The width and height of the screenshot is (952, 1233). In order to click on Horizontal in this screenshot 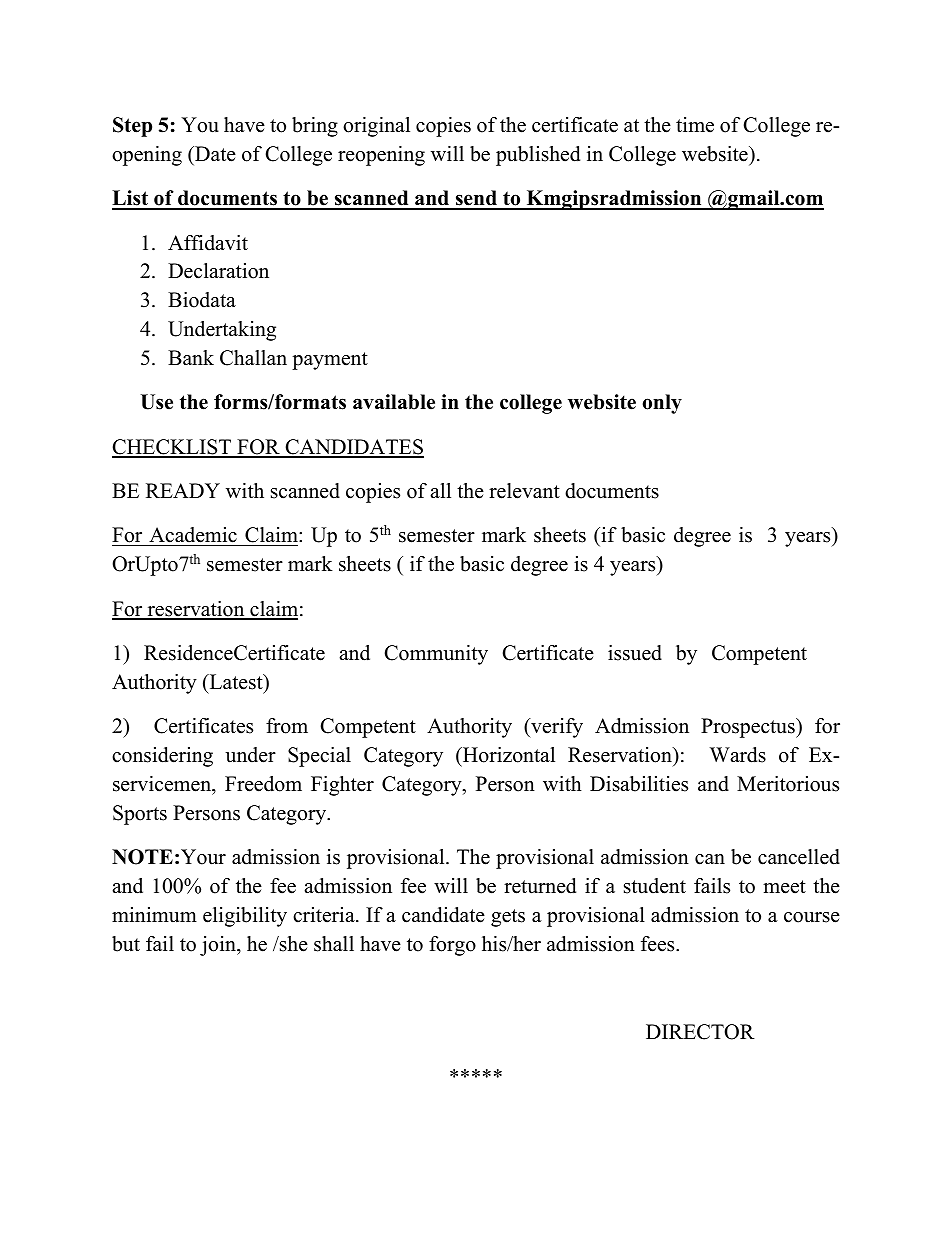, I will do `click(508, 755)`.
